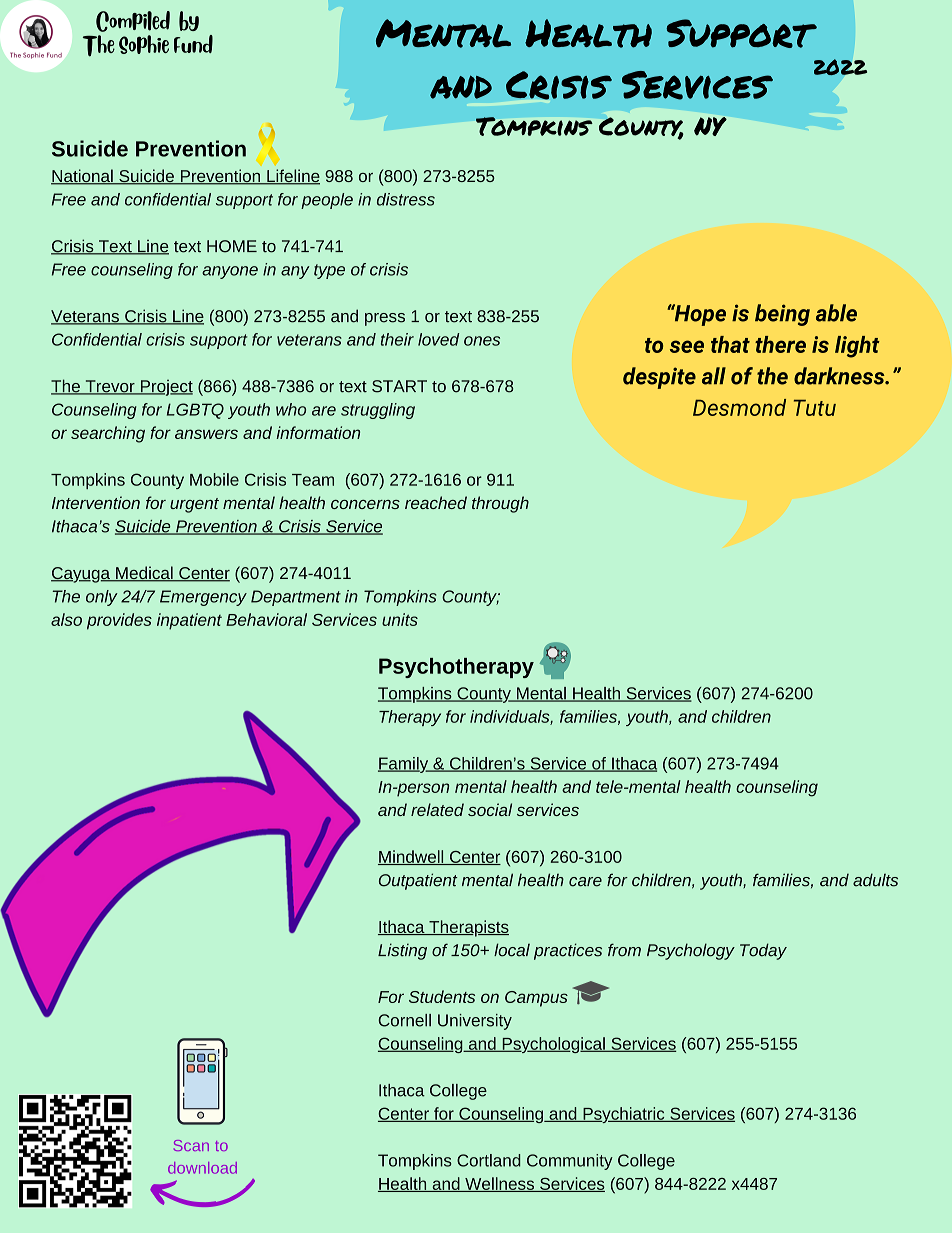 Image resolution: width=952 pixels, height=1233 pixels. Describe the element at coordinates (468, 928) in the screenshot. I see `Therapists` at that location.
